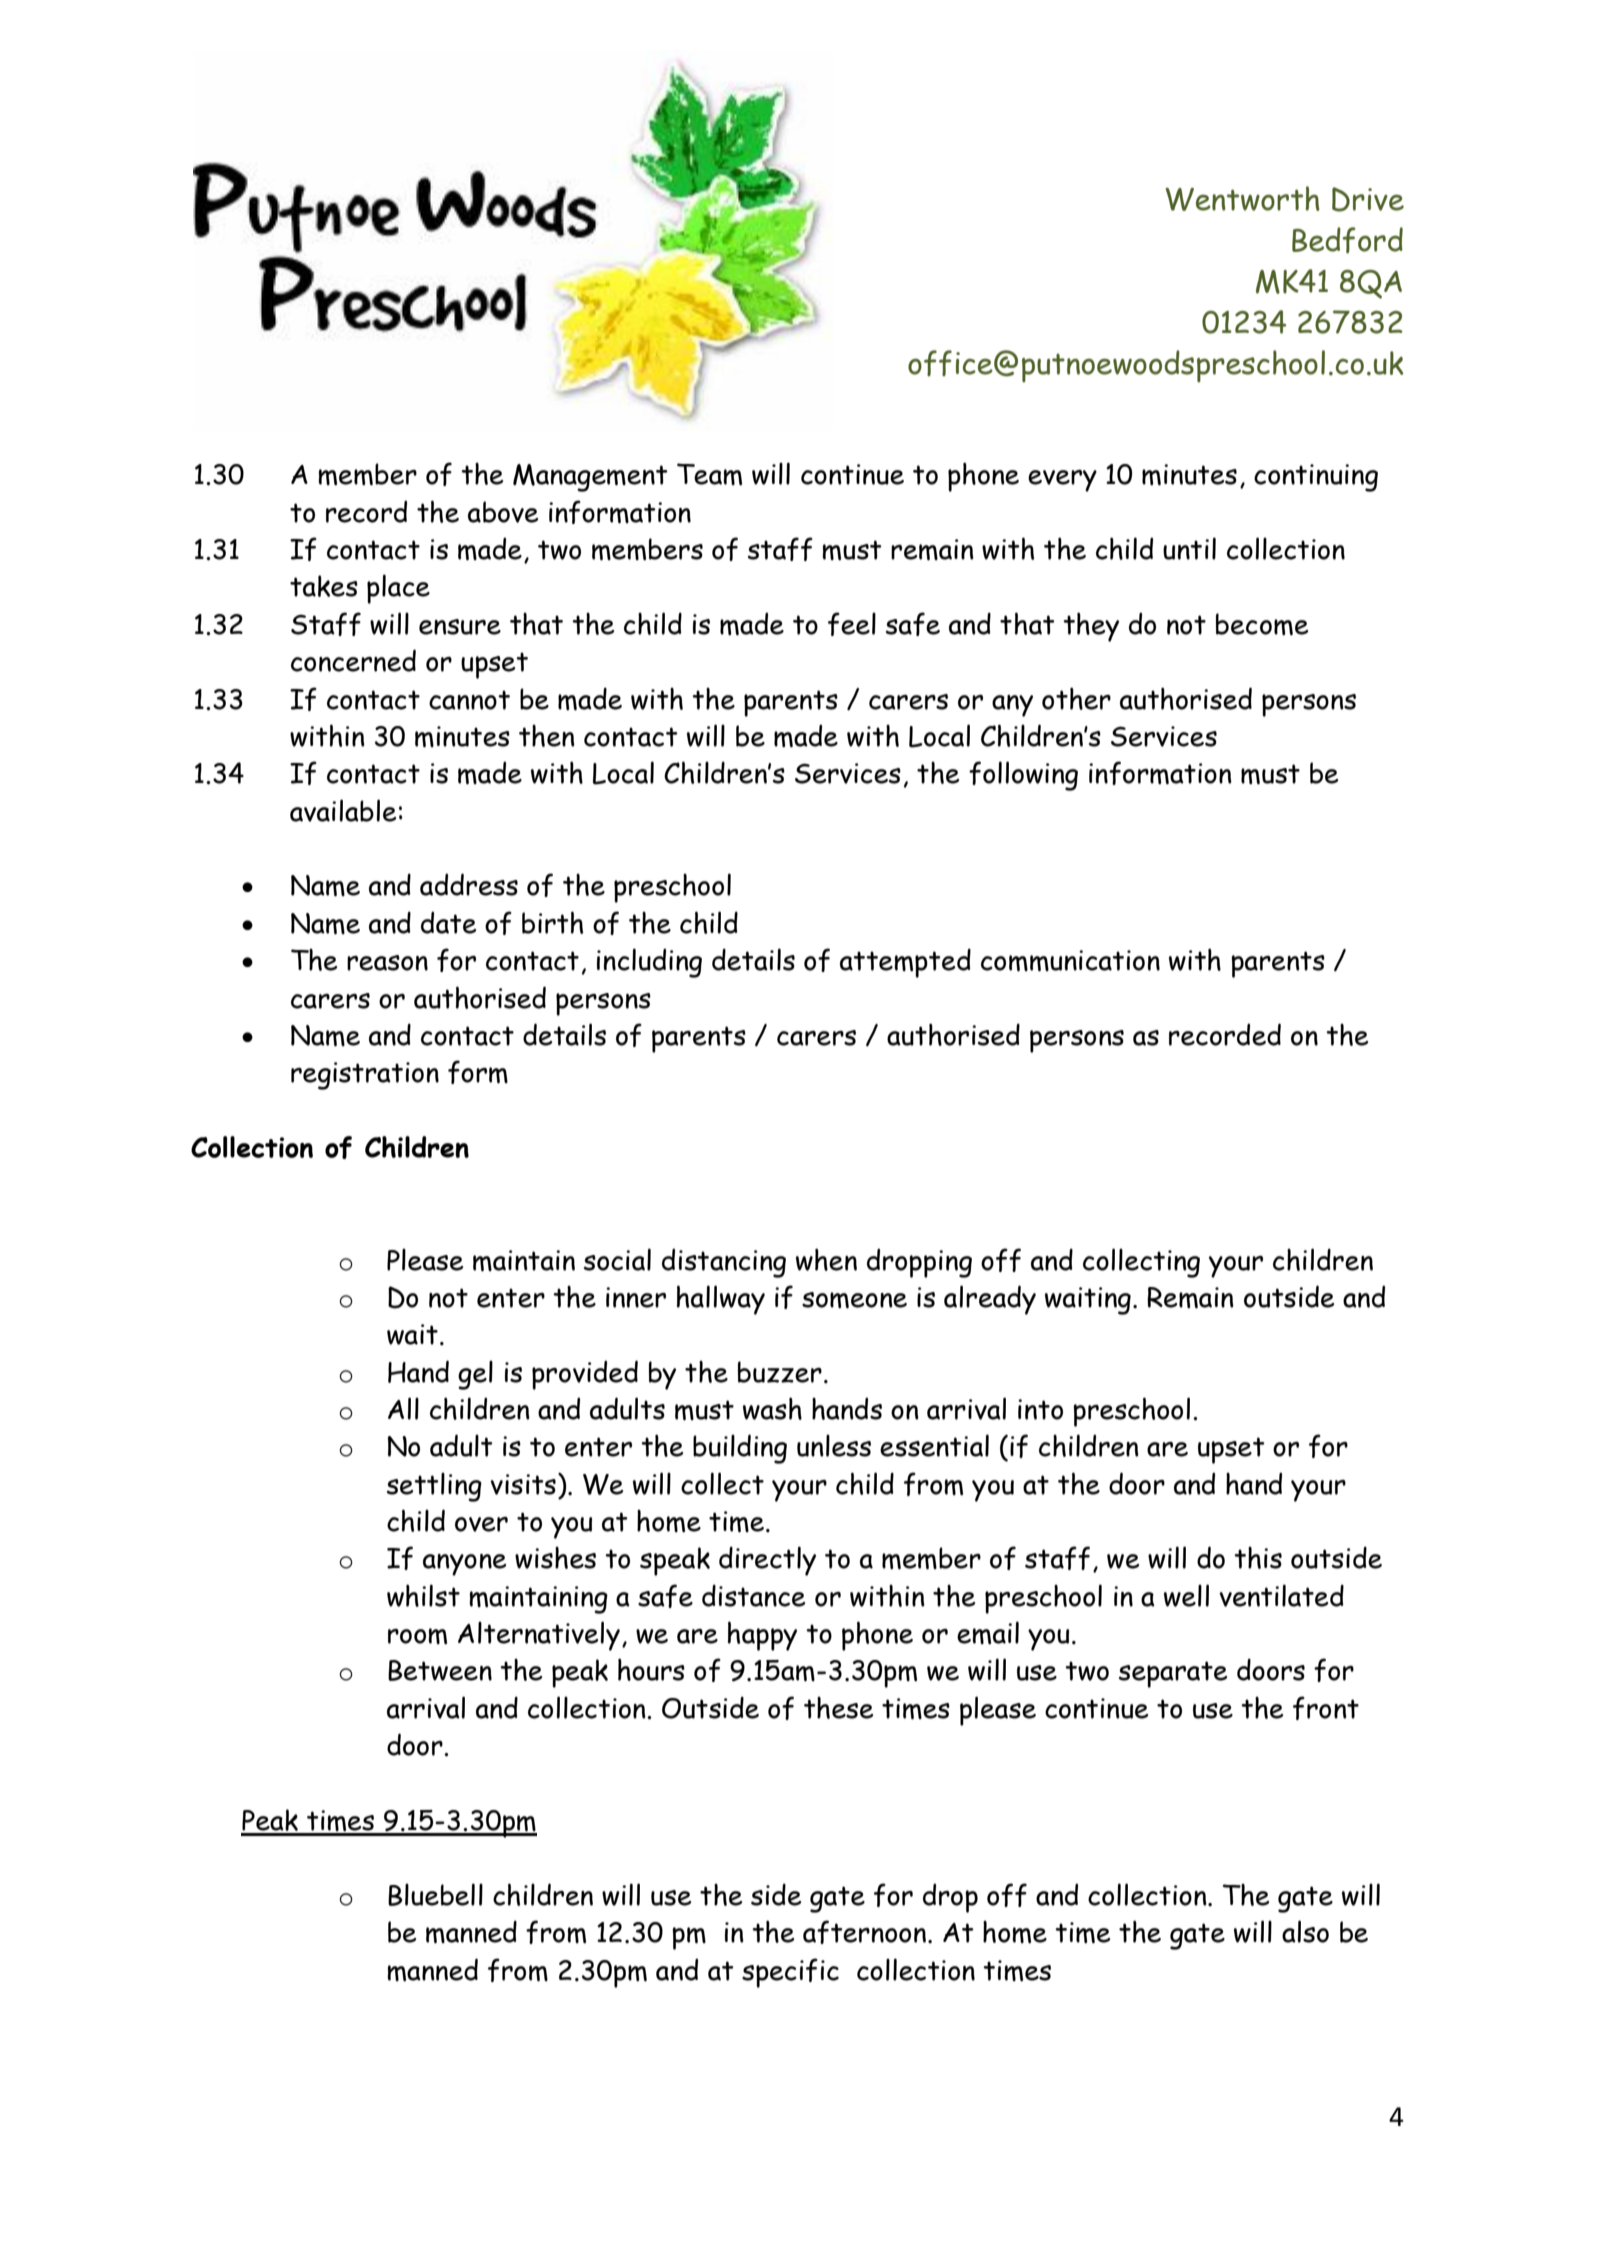  I want to click on Wentworth, so click(1242, 198).
